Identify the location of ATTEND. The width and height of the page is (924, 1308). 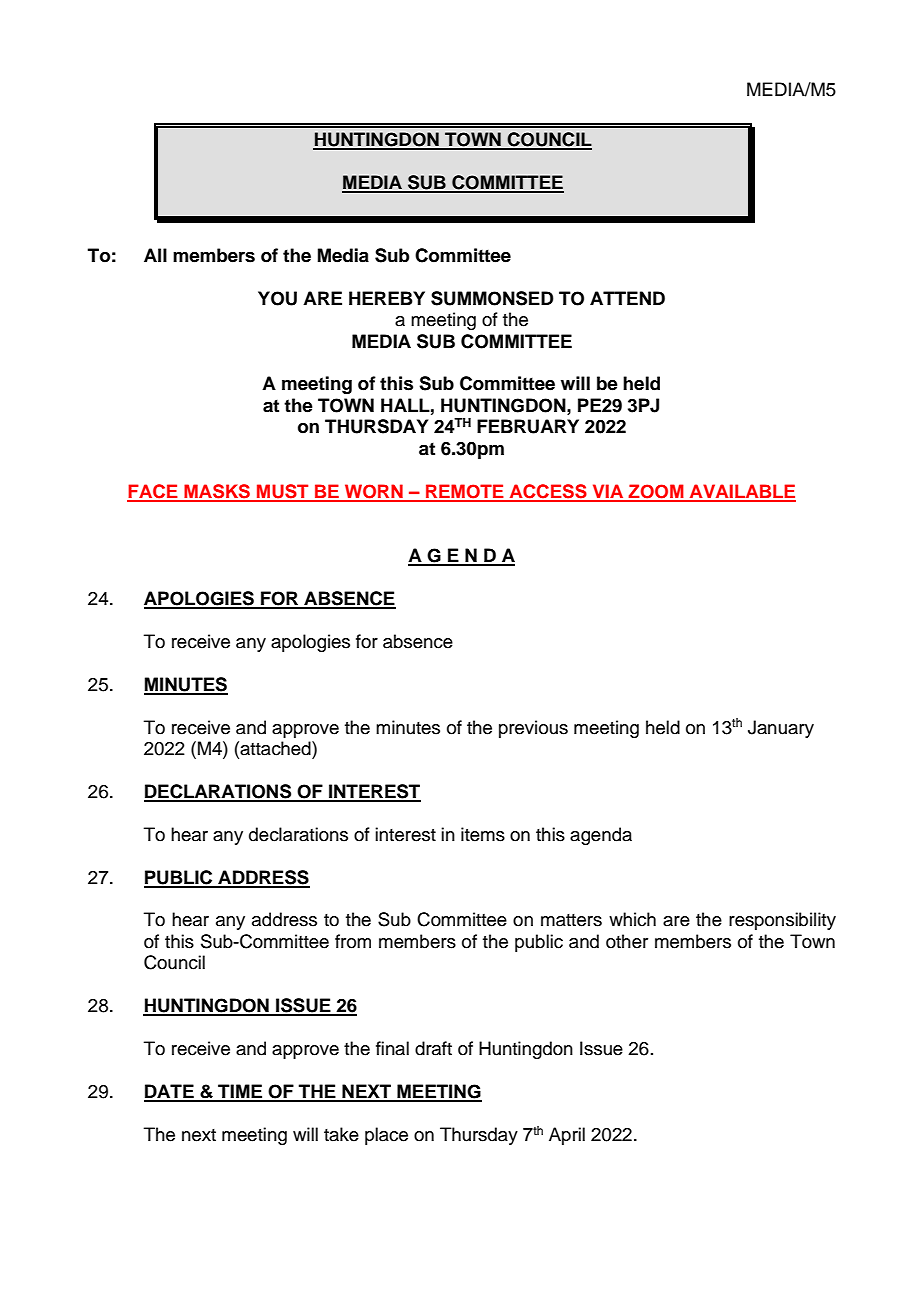
(627, 298).
